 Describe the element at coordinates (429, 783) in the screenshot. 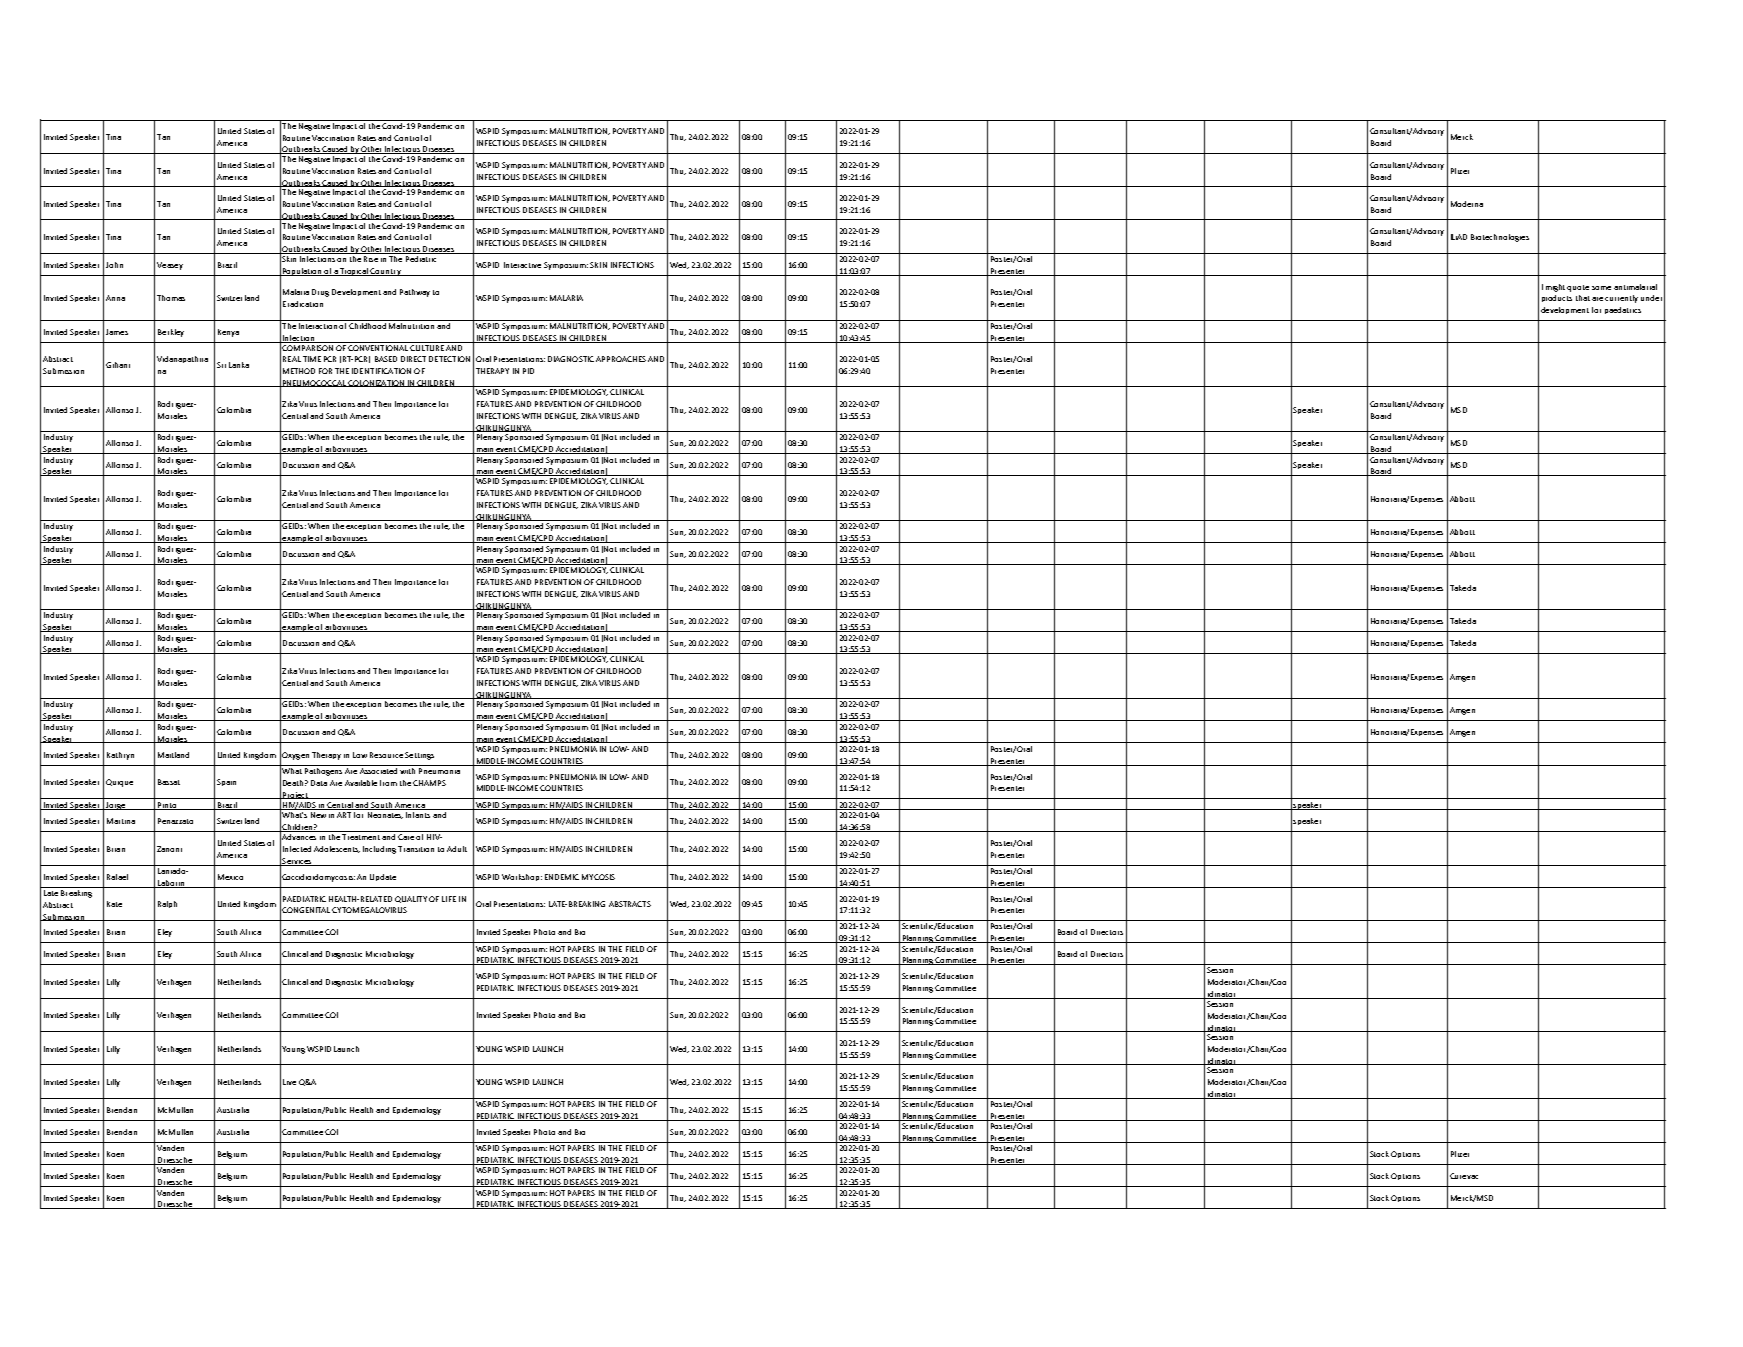

I see `CHAMPS` at that location.
